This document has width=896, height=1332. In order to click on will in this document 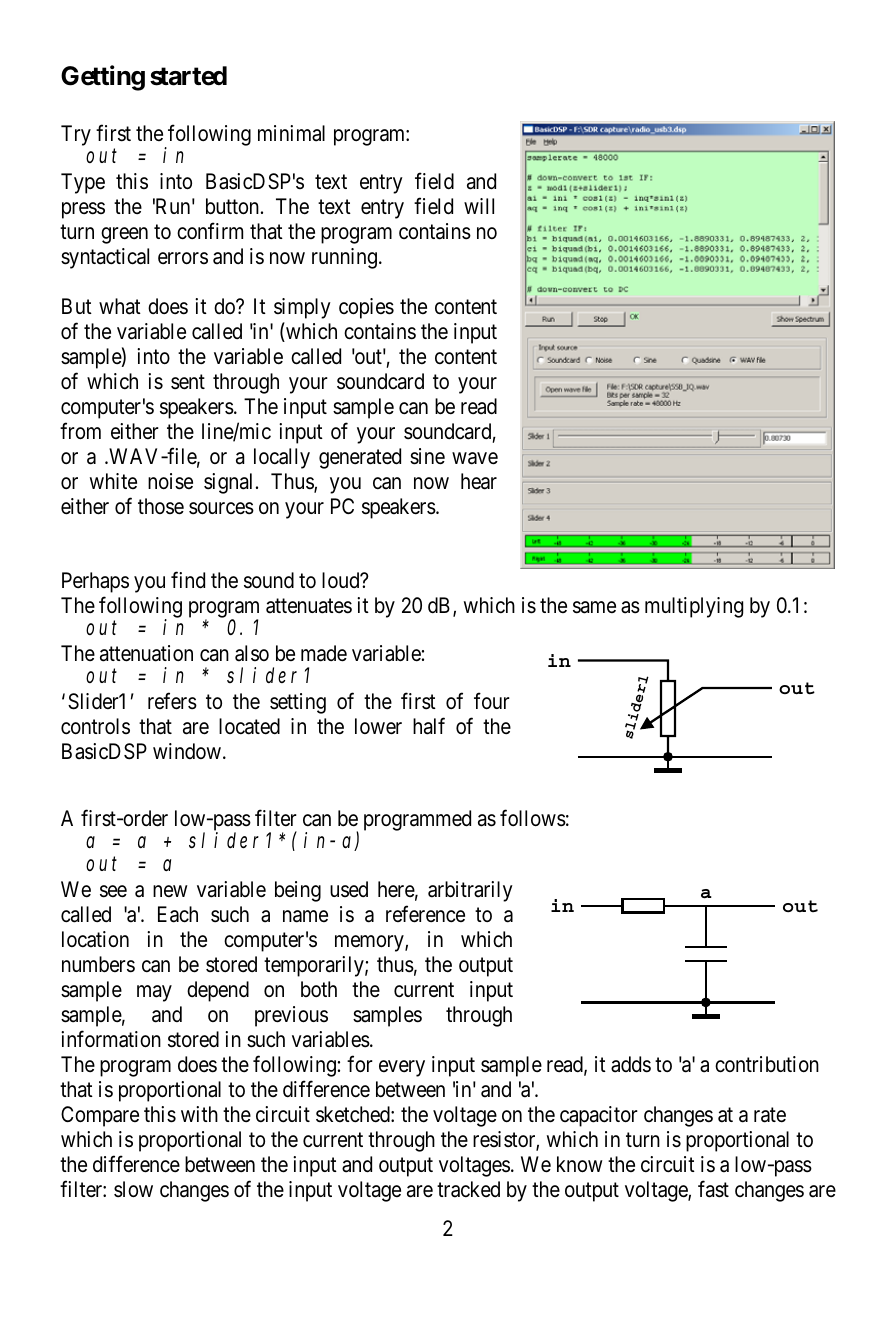, I will do `click(479, 206)`.
